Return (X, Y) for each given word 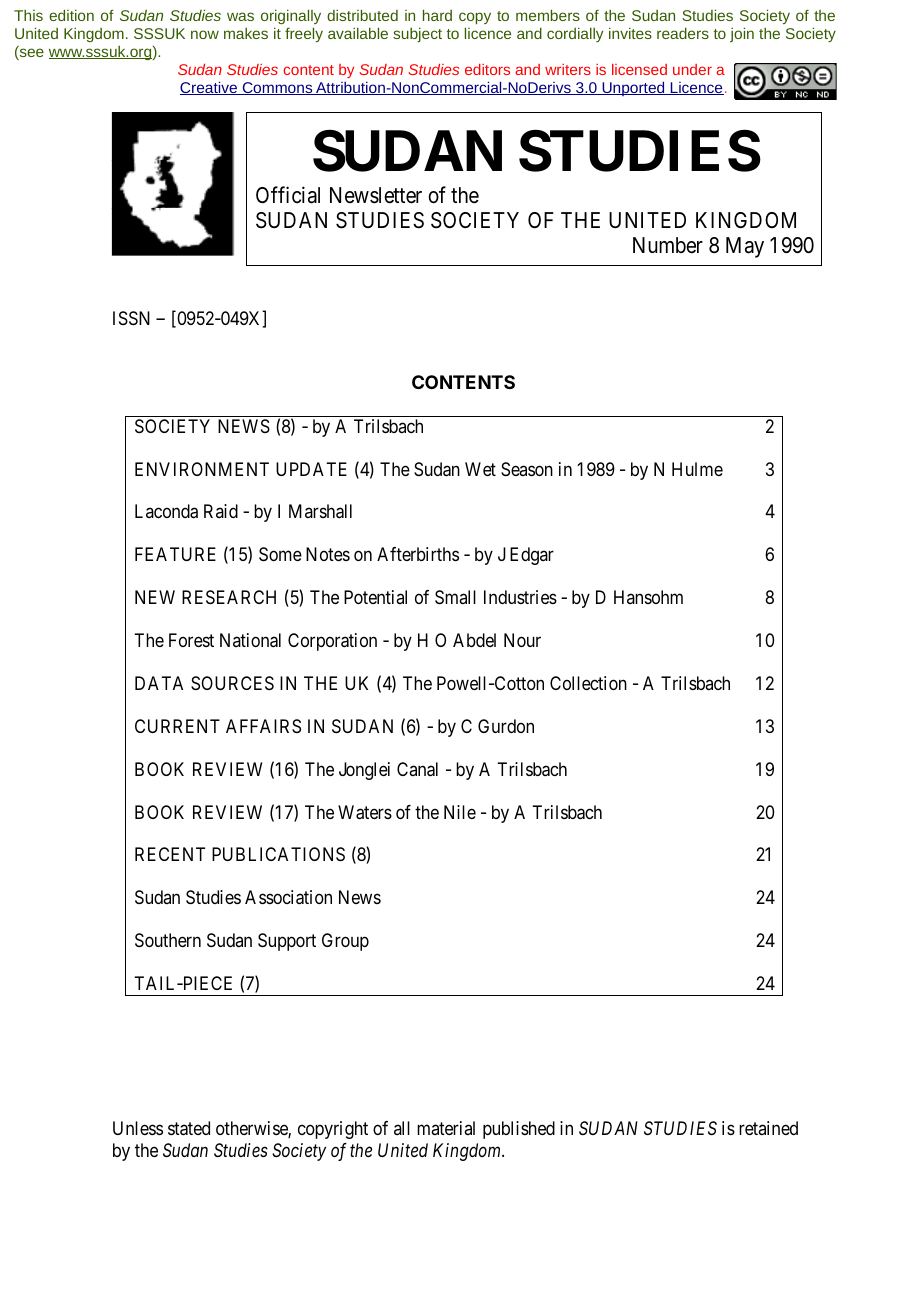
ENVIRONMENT (202, 469)
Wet (480, 469)
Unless (138, 1128)
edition (71, 15)
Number (668, 245)
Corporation (332, 642)
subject (417, 34)
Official (288, 195)
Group (345, 942)
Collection (588, 683)
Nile (460, 812)
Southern (168, 940)
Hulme (697, 469)
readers (683, 33)
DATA (159, 683)
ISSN (131, 318)
